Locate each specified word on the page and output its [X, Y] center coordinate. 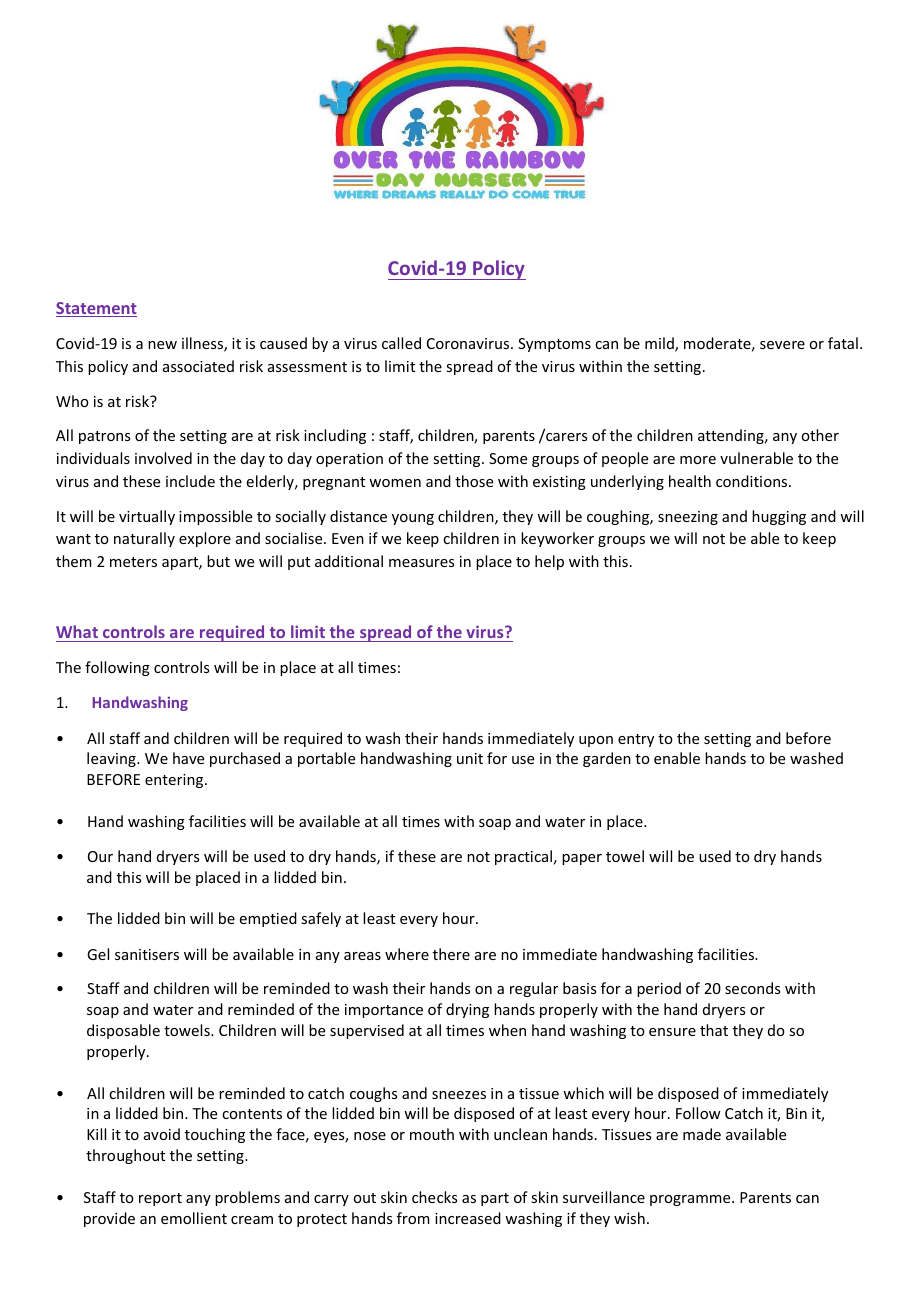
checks [434, 1197]
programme [691, 1200]
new [162, 345]
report [160, 1199]
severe [782, 345]
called [401, 343]
